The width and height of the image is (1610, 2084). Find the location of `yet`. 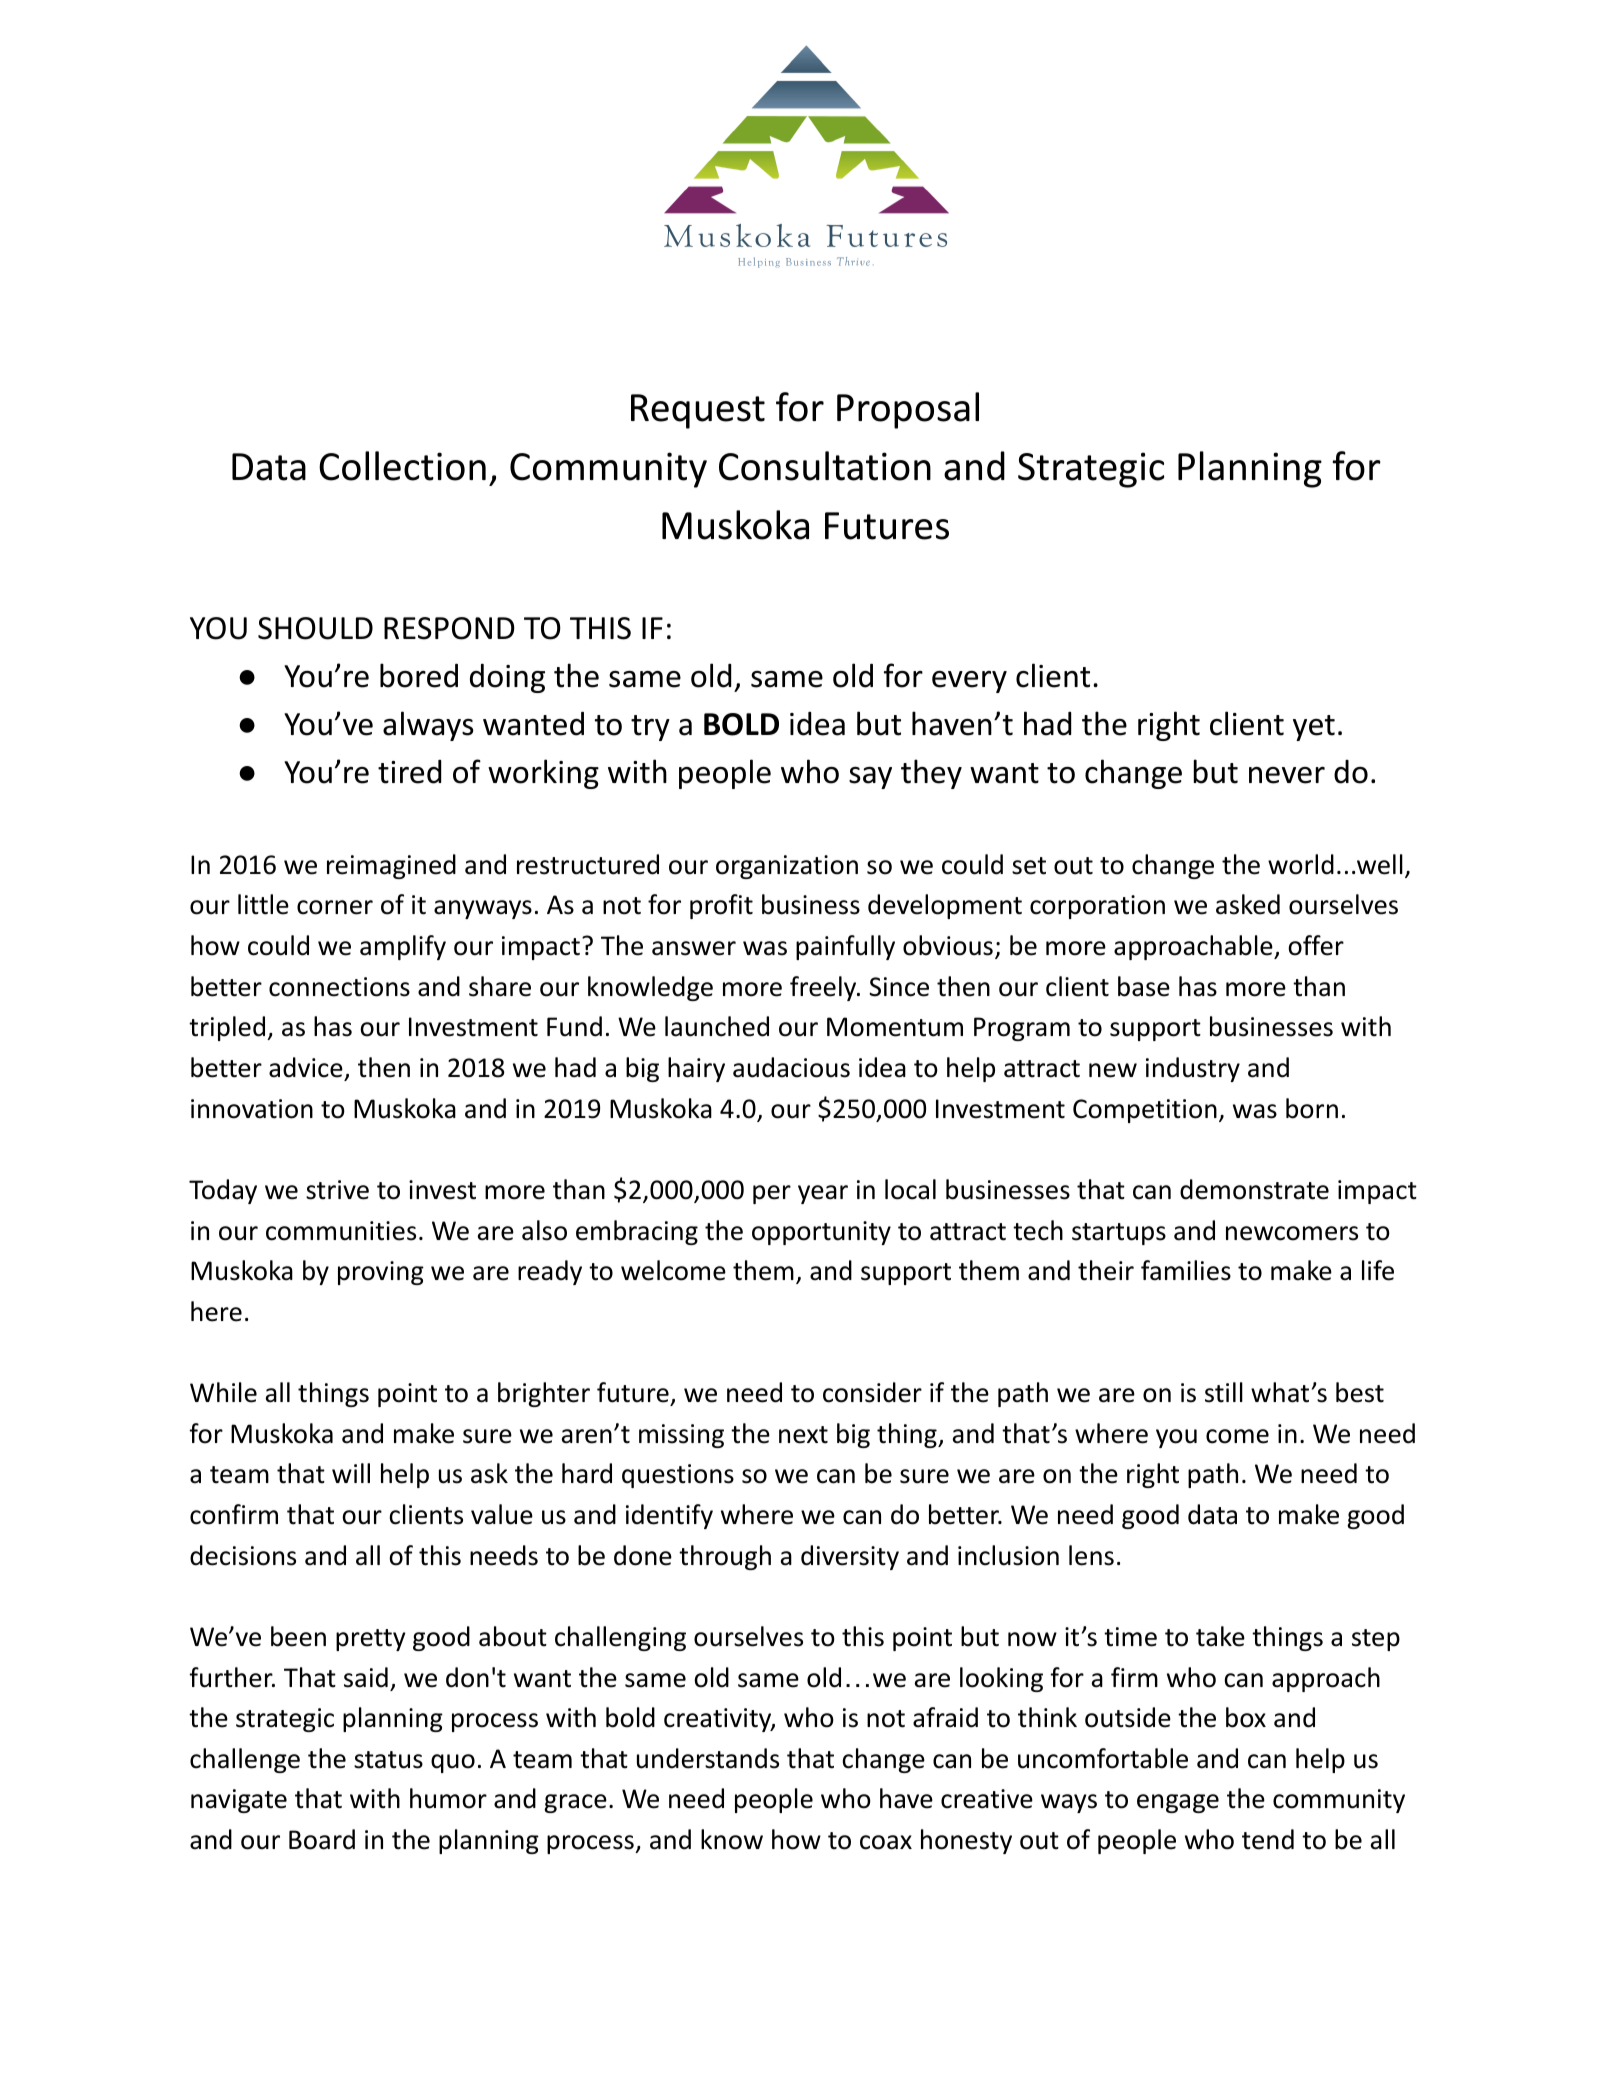

yet is located at coordinates (1314, 728).
